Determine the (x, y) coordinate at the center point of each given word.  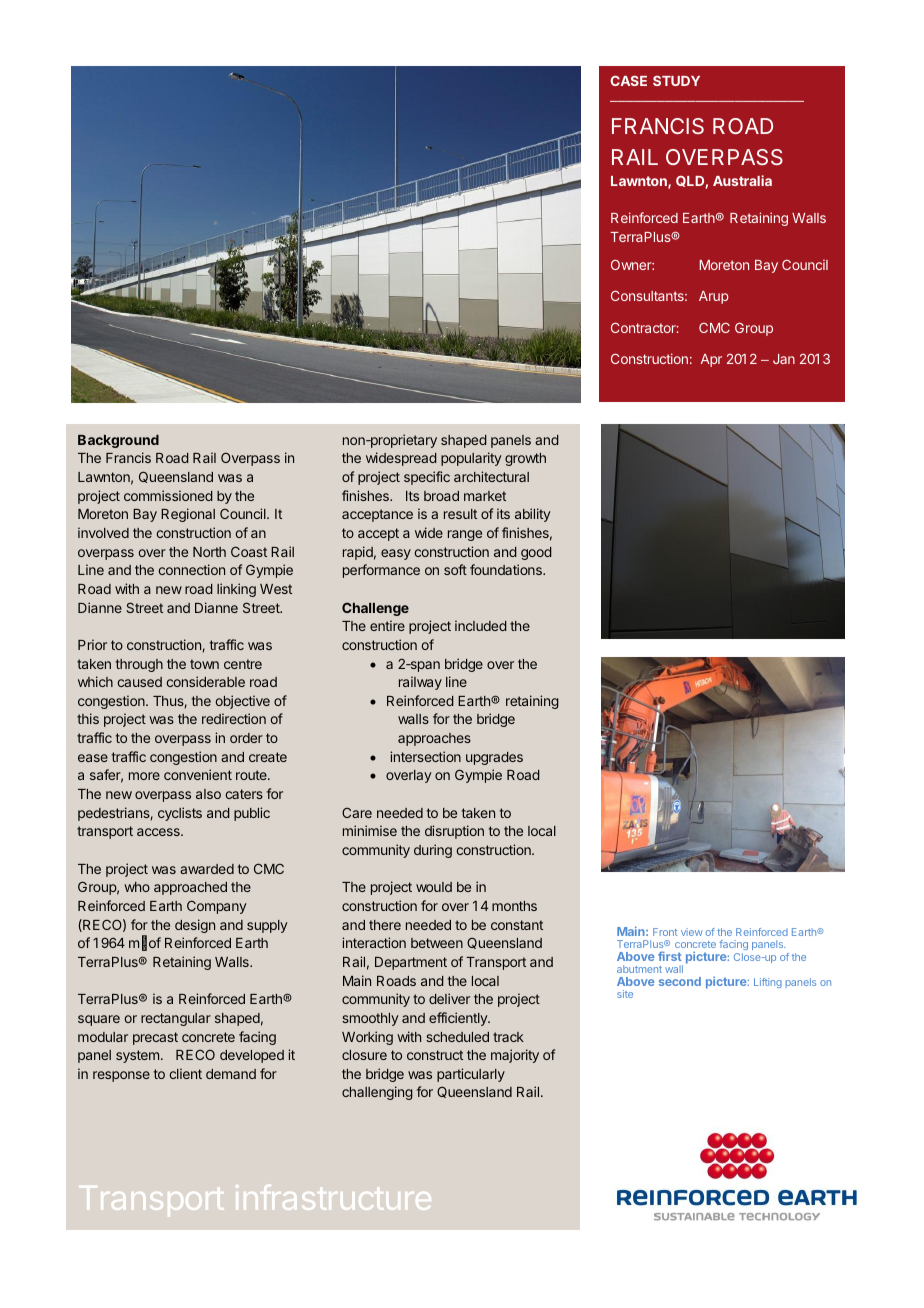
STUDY (676, 81)
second (680, 981)
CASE (628, 80)
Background (118, 441)
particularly (471, 1075)
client (185, 1073)
